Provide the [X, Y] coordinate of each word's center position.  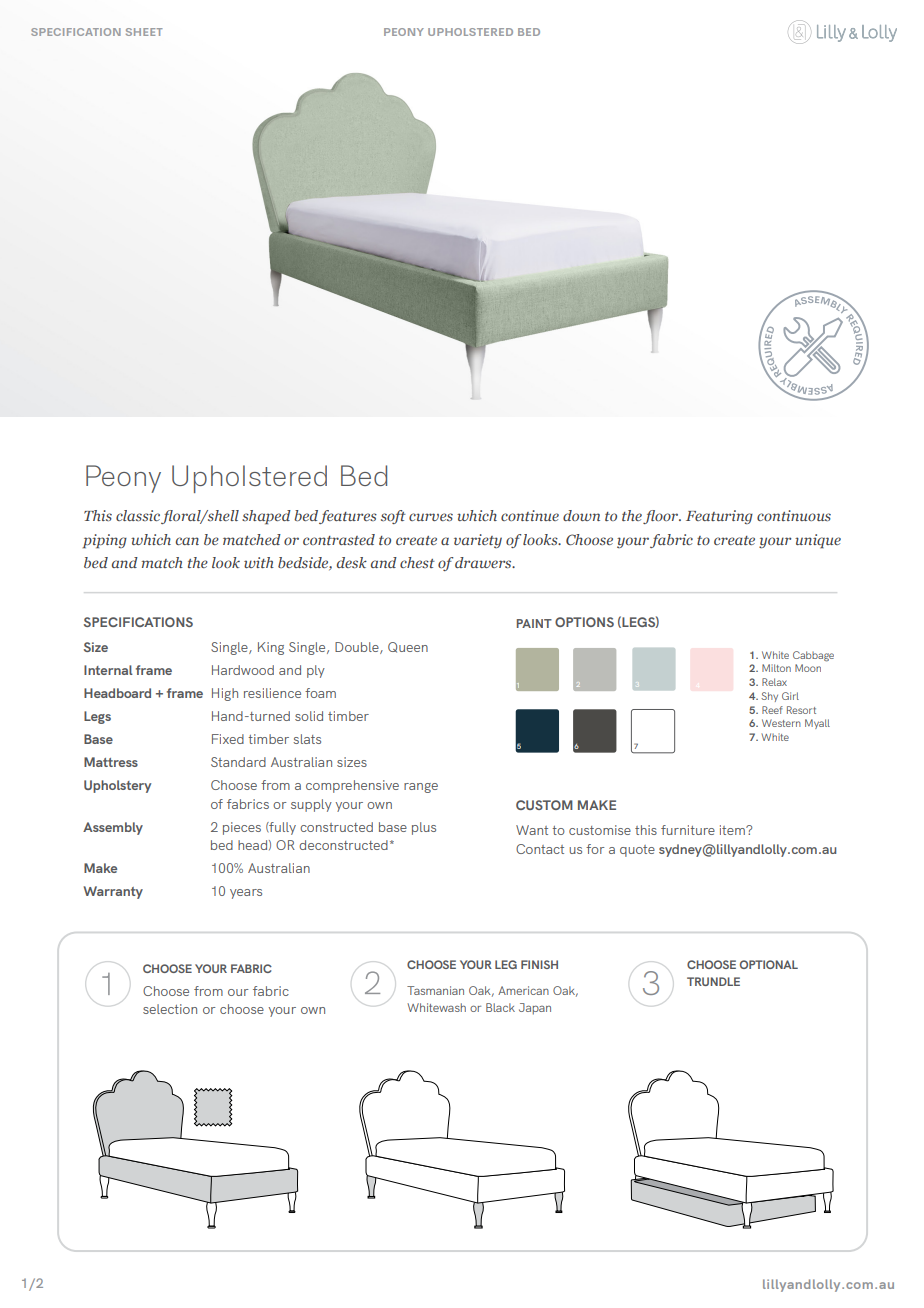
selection [170, 1009]
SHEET [144, 32]
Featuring [719, 517]
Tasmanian [435, 990]
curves [431, 517]
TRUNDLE [713, 981]
